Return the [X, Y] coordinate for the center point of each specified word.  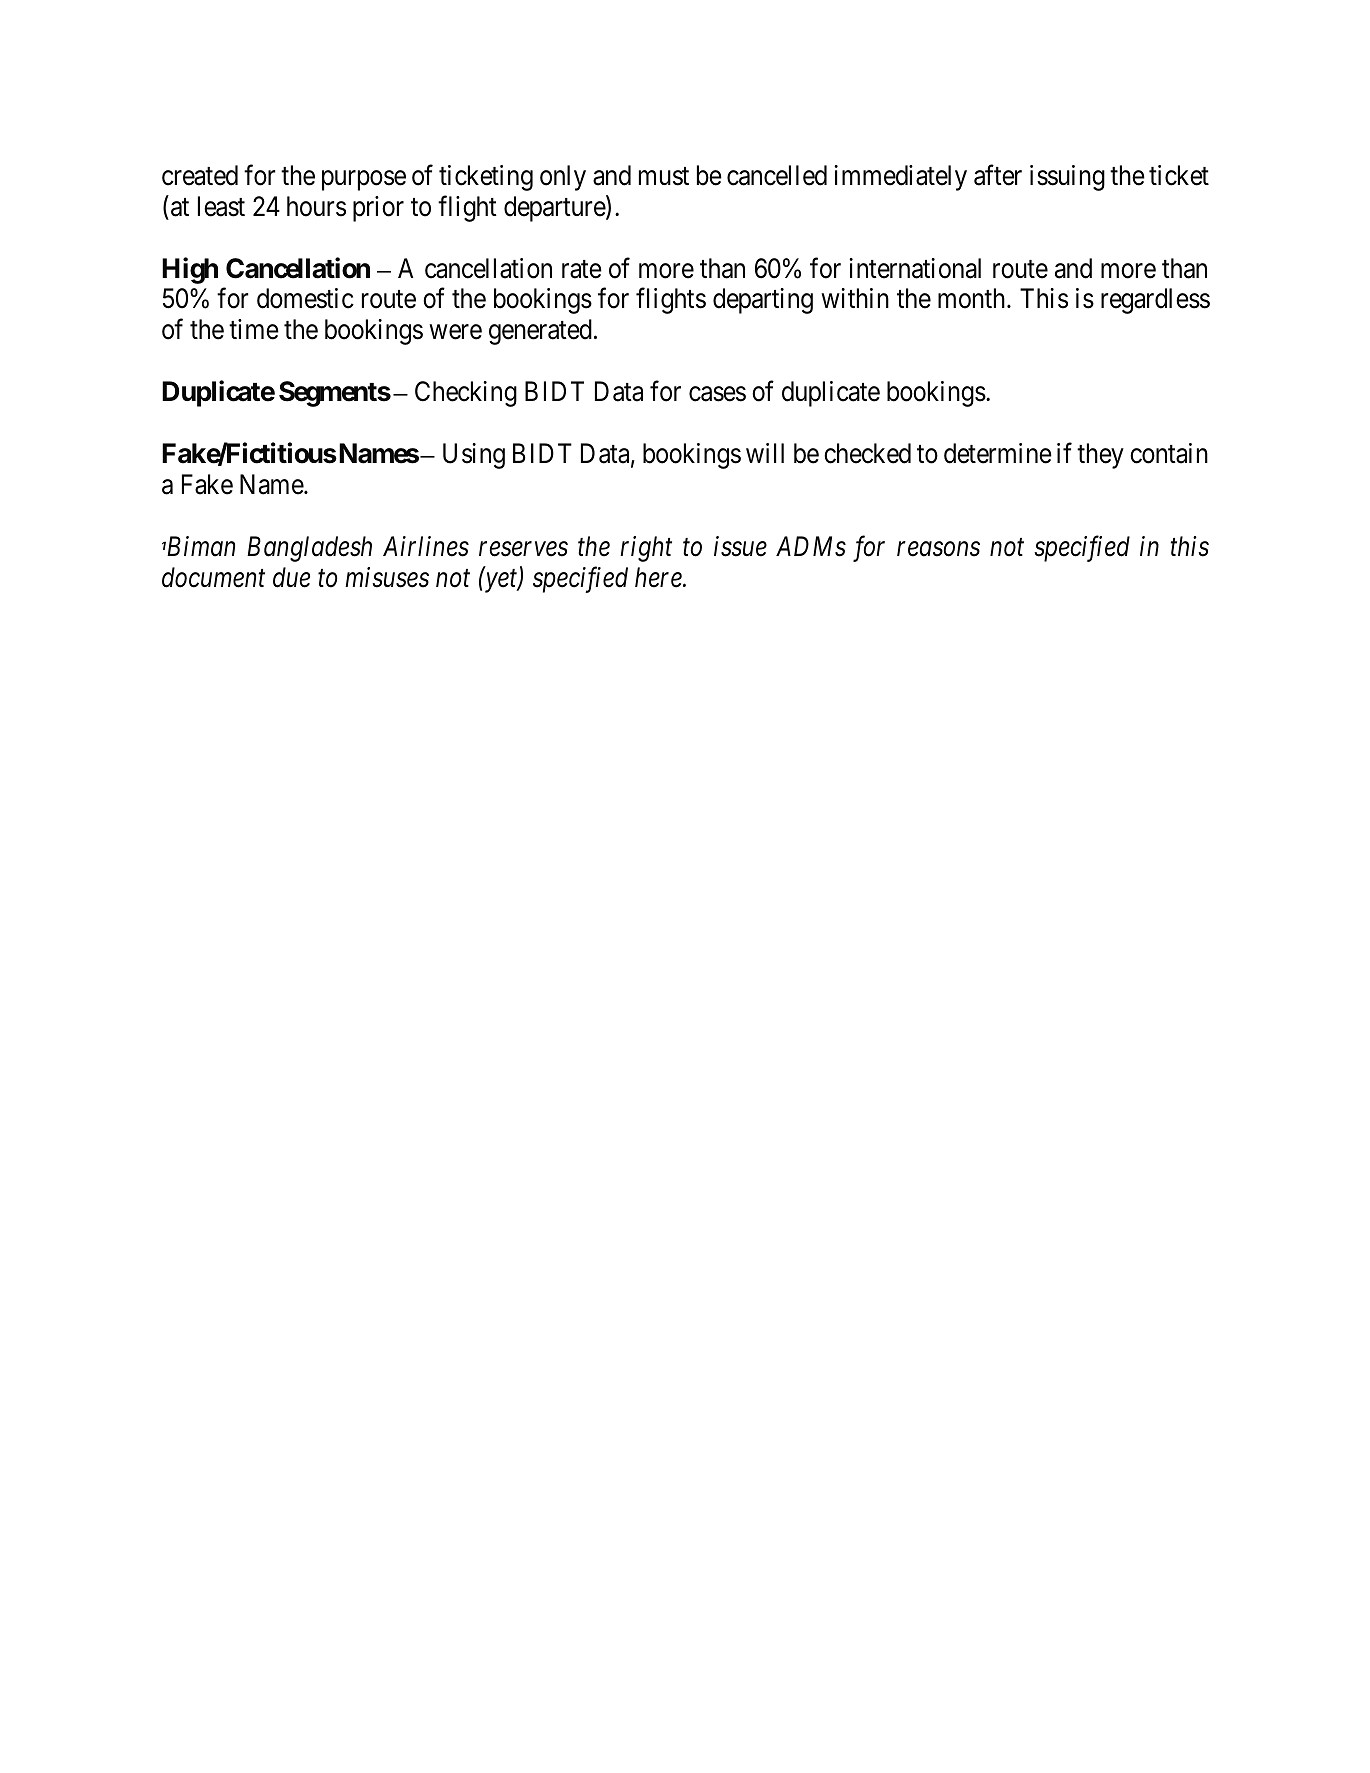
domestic [305, 298]
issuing [1067, 178]
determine [998, 453]
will [765, 453]
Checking [466, 394]
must [664, 176]
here [659, 577]
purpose [364, 181]
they [1100, 456]
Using [474, 456]
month [973, 298]
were [456, 332]
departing [763, 301]
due [291, 577]
